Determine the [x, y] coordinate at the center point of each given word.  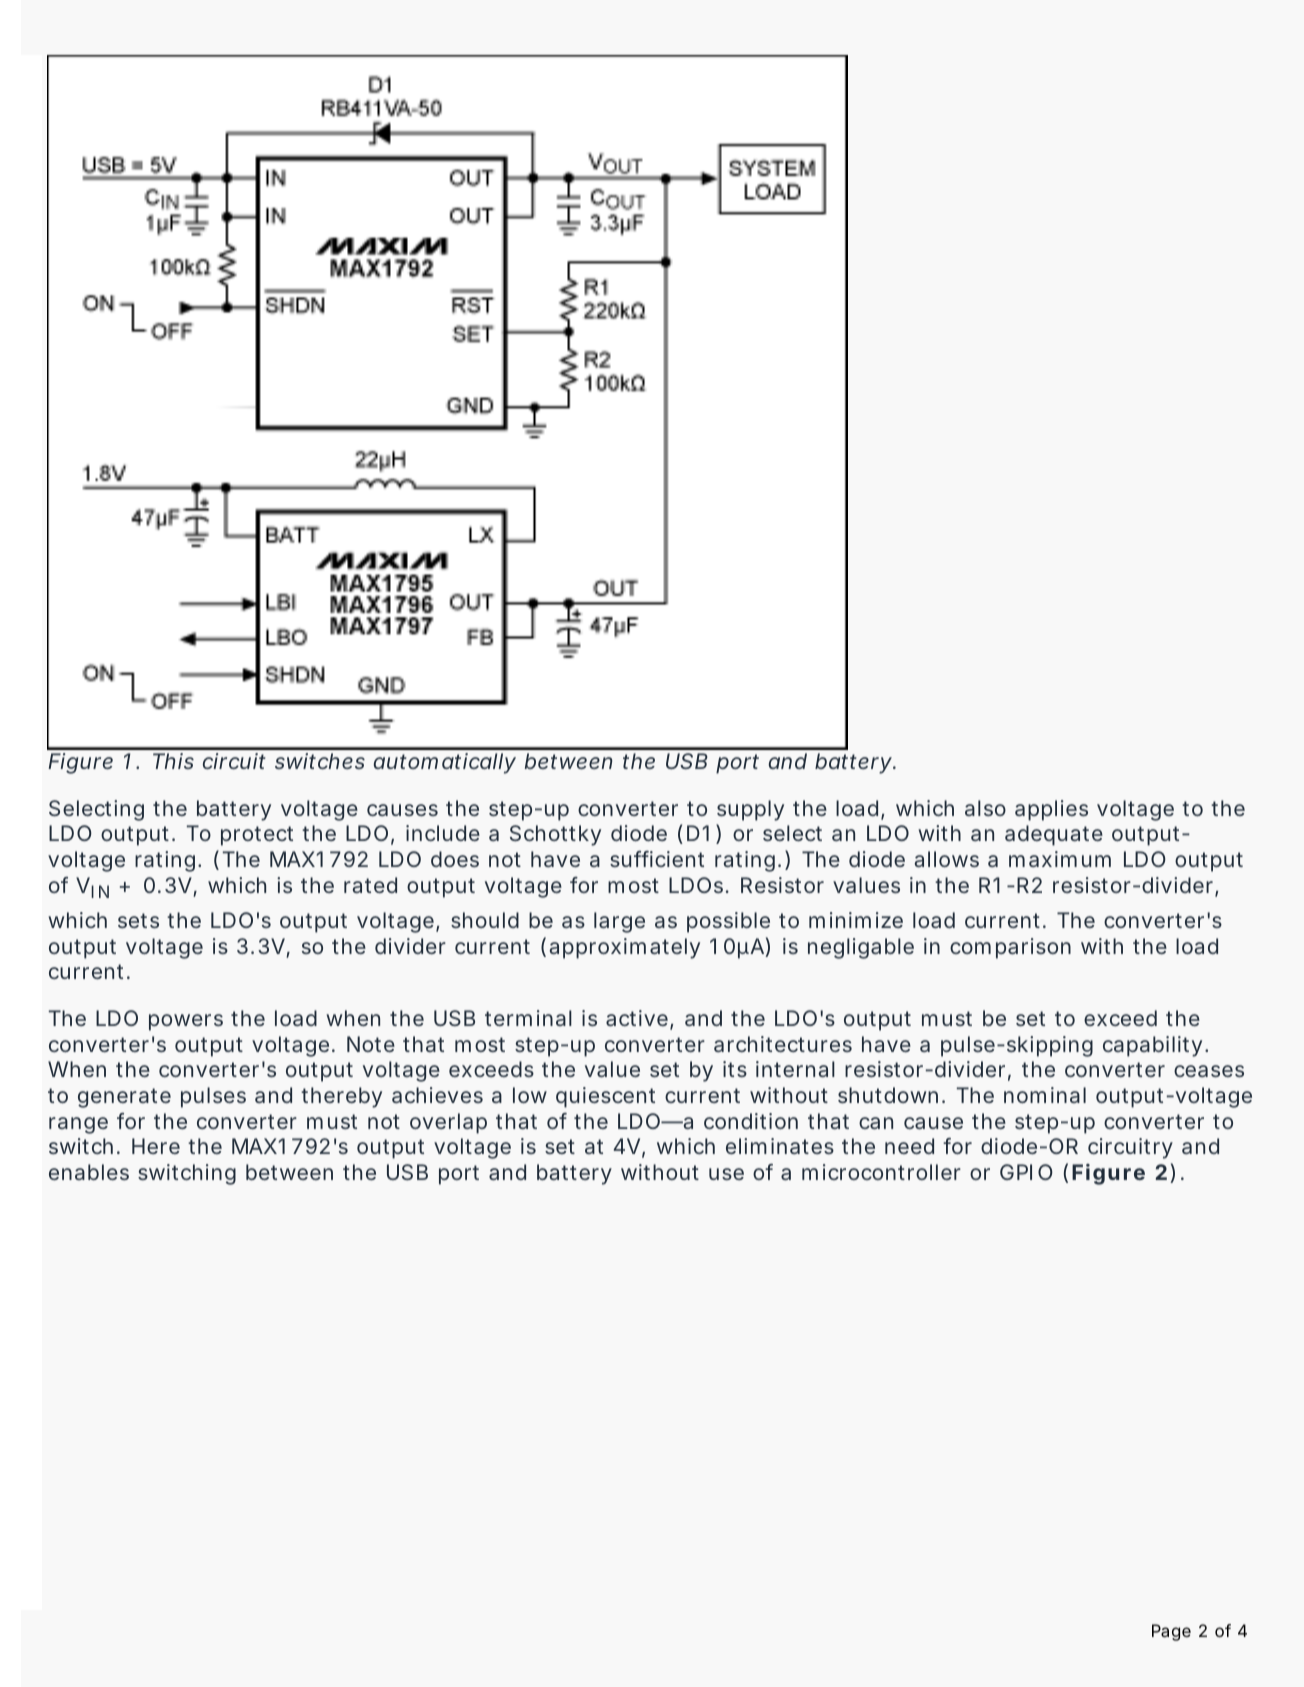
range [78, 1125]
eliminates [780, 1146]
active [637, 1018]
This [173, 761]
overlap [448, 1123]
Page [1171, 1632]
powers [186, 1022]
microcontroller [881, 1172]
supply [750, 810]
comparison [1010, 948]
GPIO [1026, 1172]
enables [89, 1172]
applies [1051, 810]
